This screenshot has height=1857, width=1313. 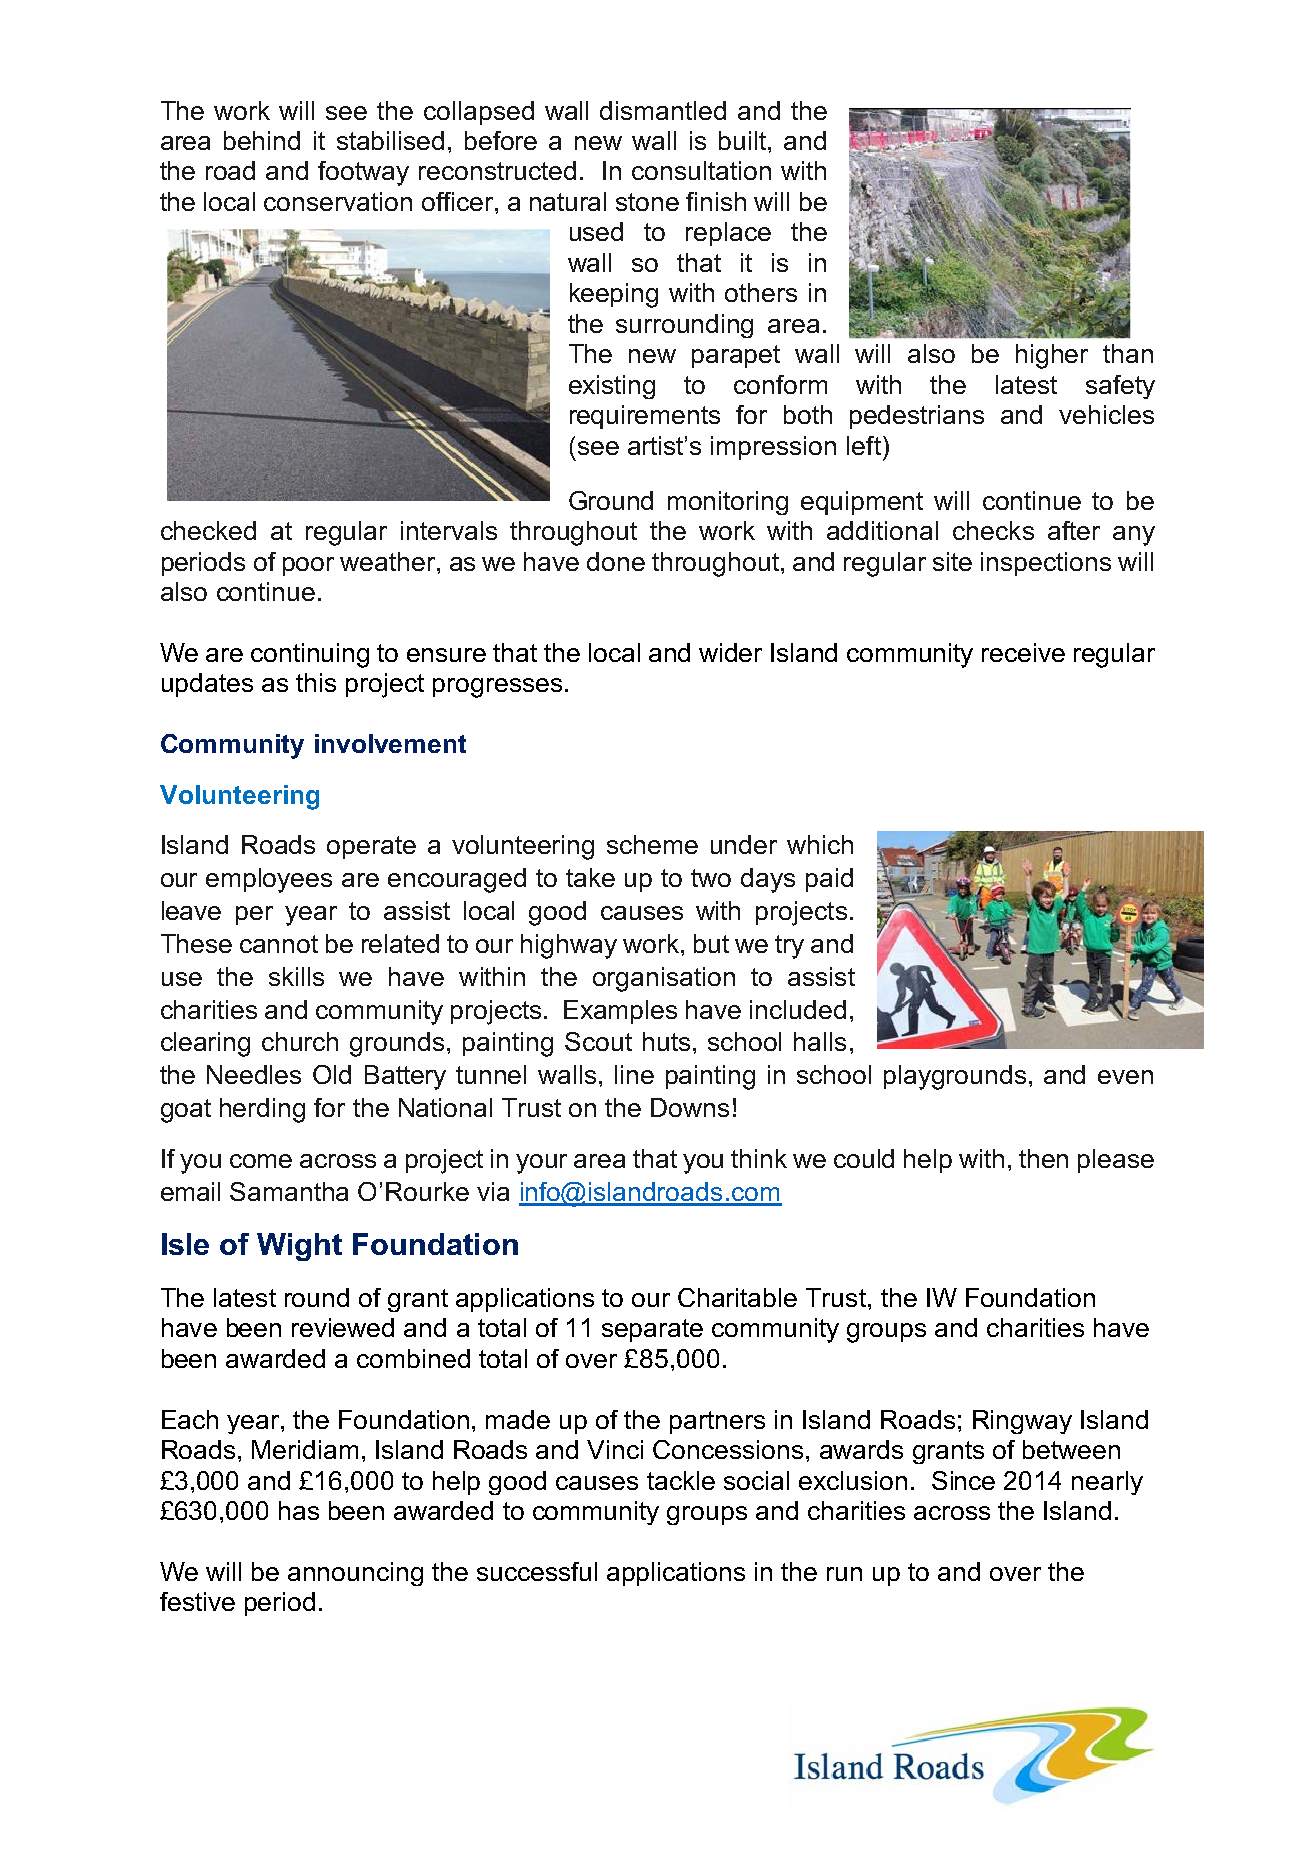 I want to click on employees, so click(x=269, y=880).
